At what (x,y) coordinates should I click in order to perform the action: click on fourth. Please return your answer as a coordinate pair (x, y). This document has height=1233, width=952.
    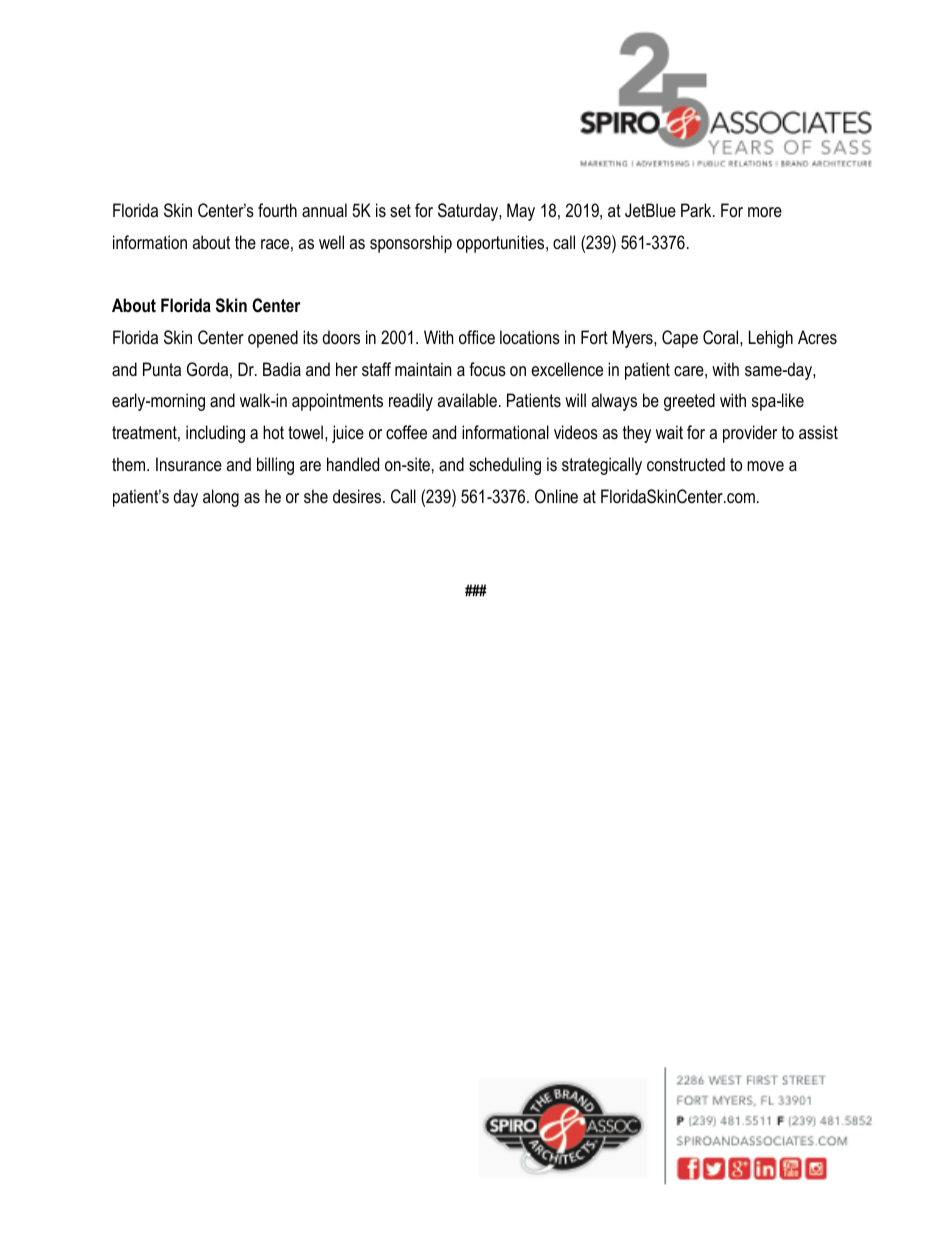
    Looking at the image, I should click on (277, 210).
